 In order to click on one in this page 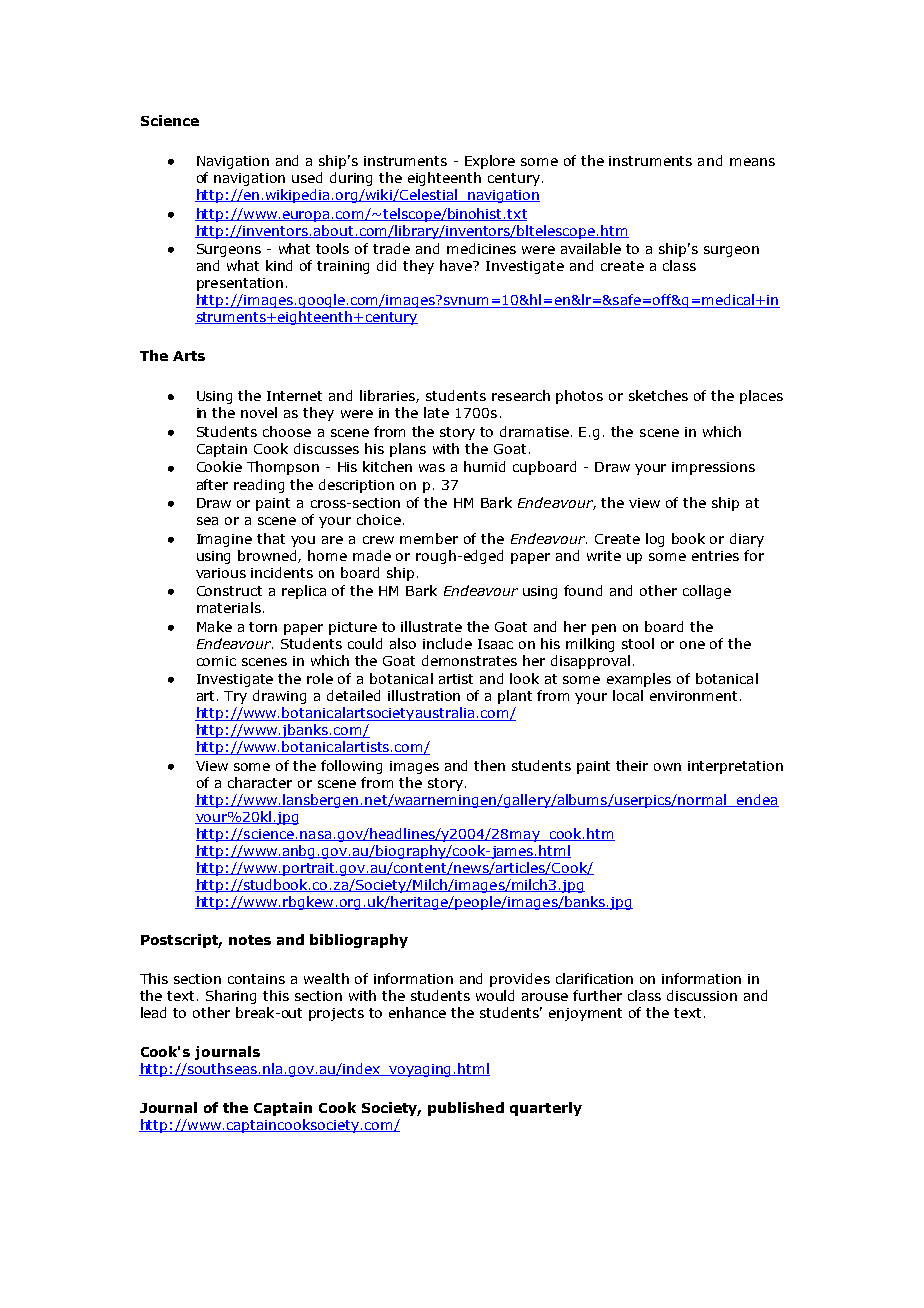, I will do `click(692, 645)`.
